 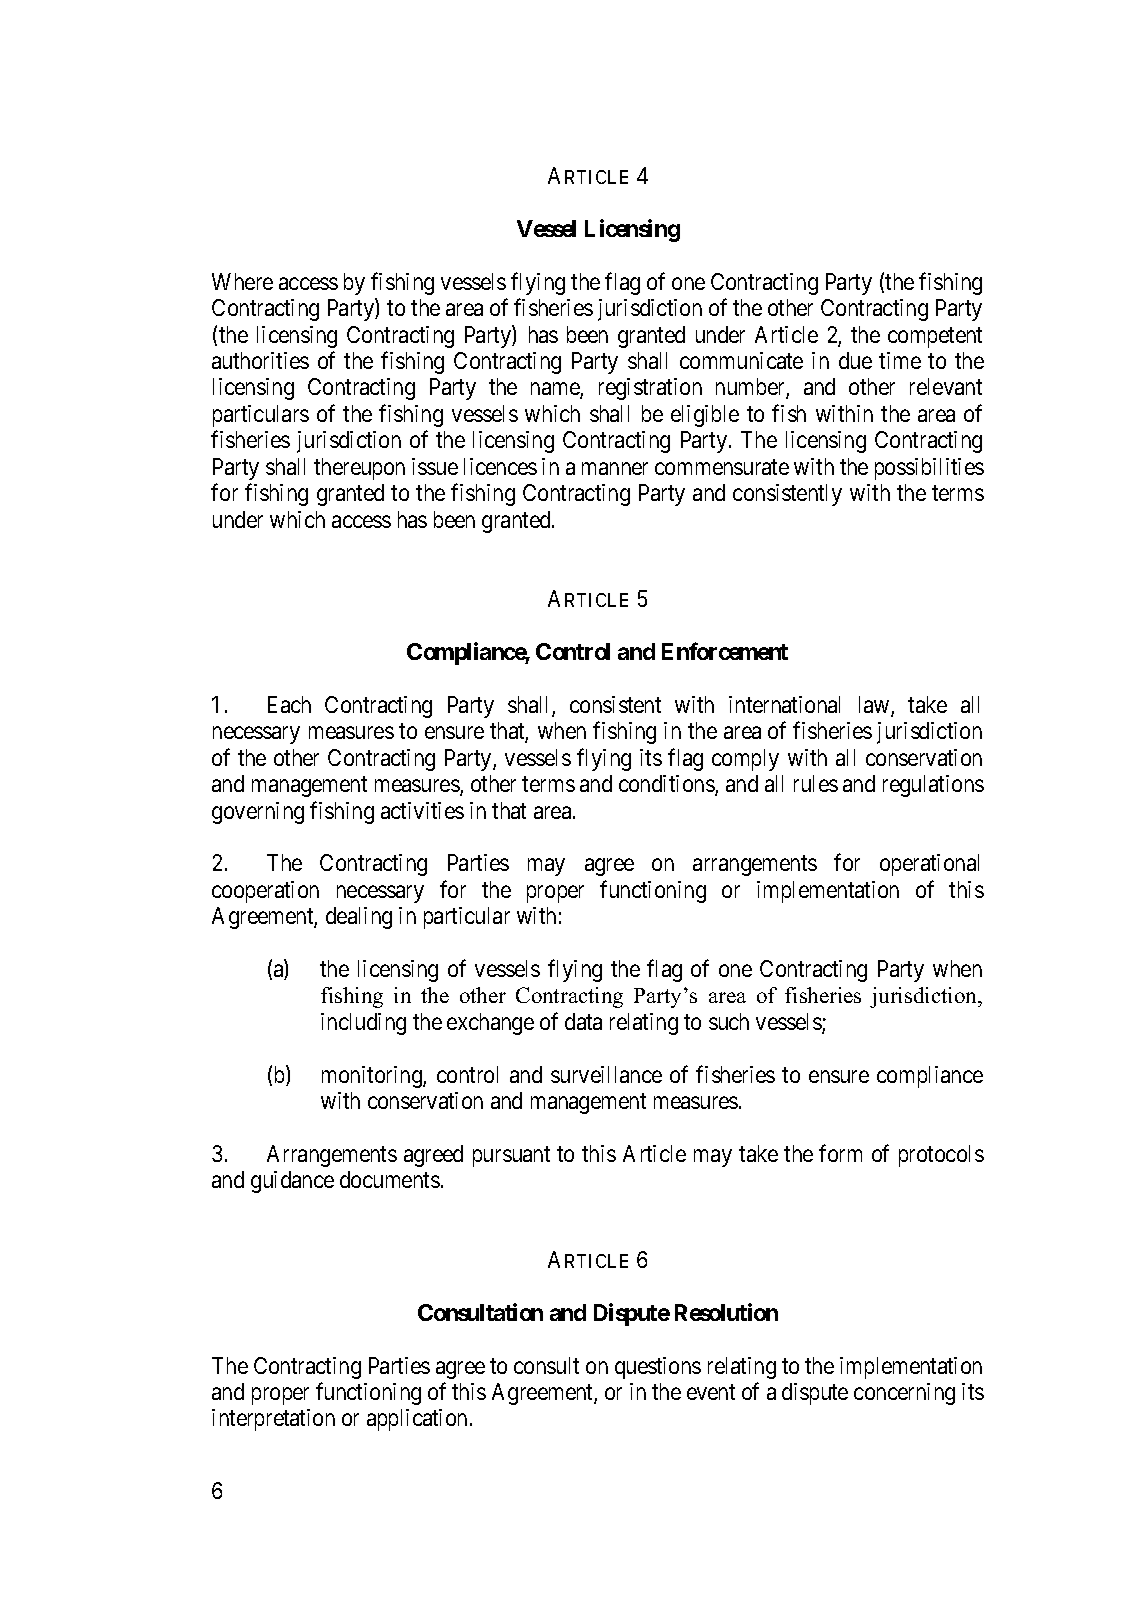 I want to click on manner, so click(x=615, y=468).
